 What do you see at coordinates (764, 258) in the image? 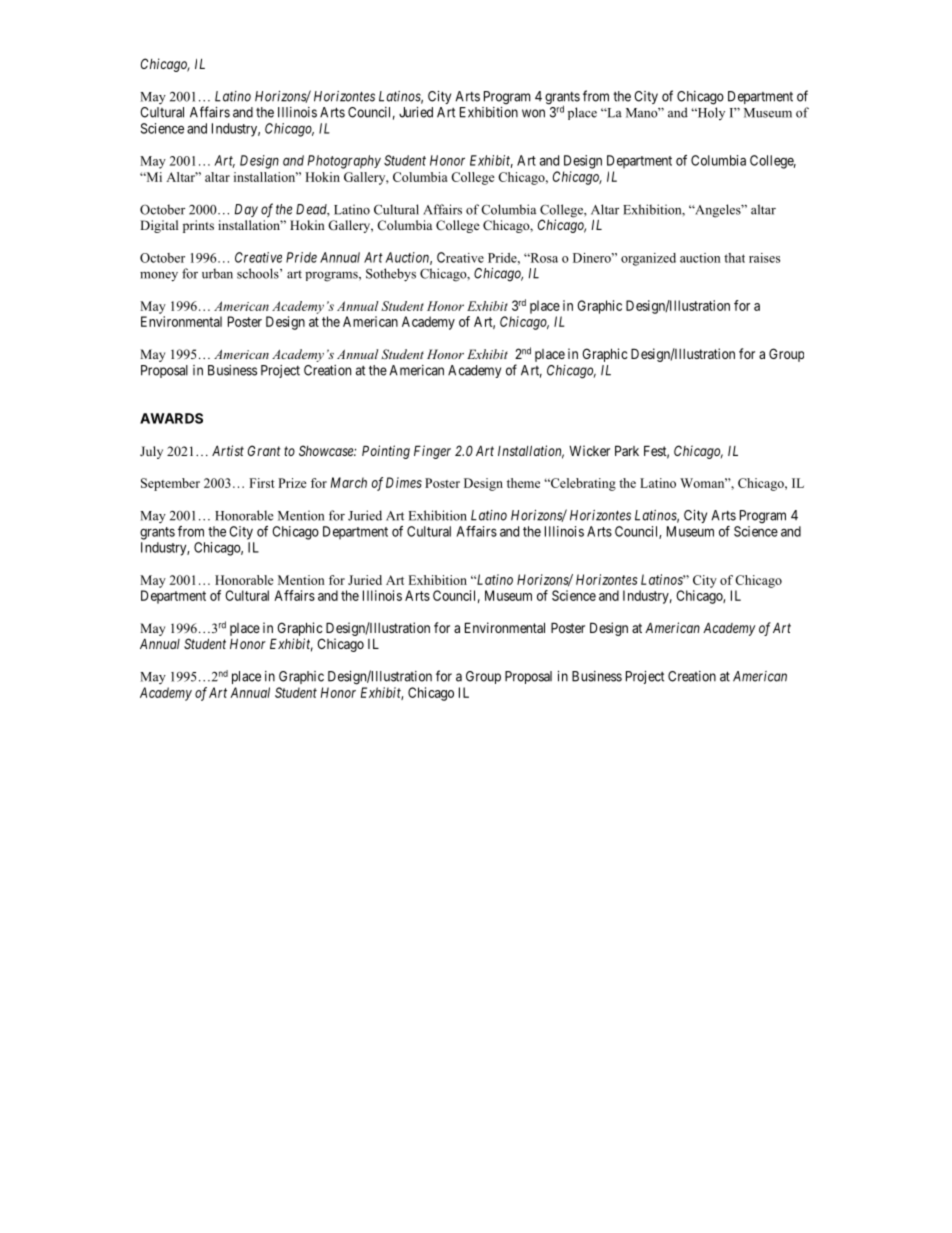
I see `raises` at bounding box center [764, 258].
